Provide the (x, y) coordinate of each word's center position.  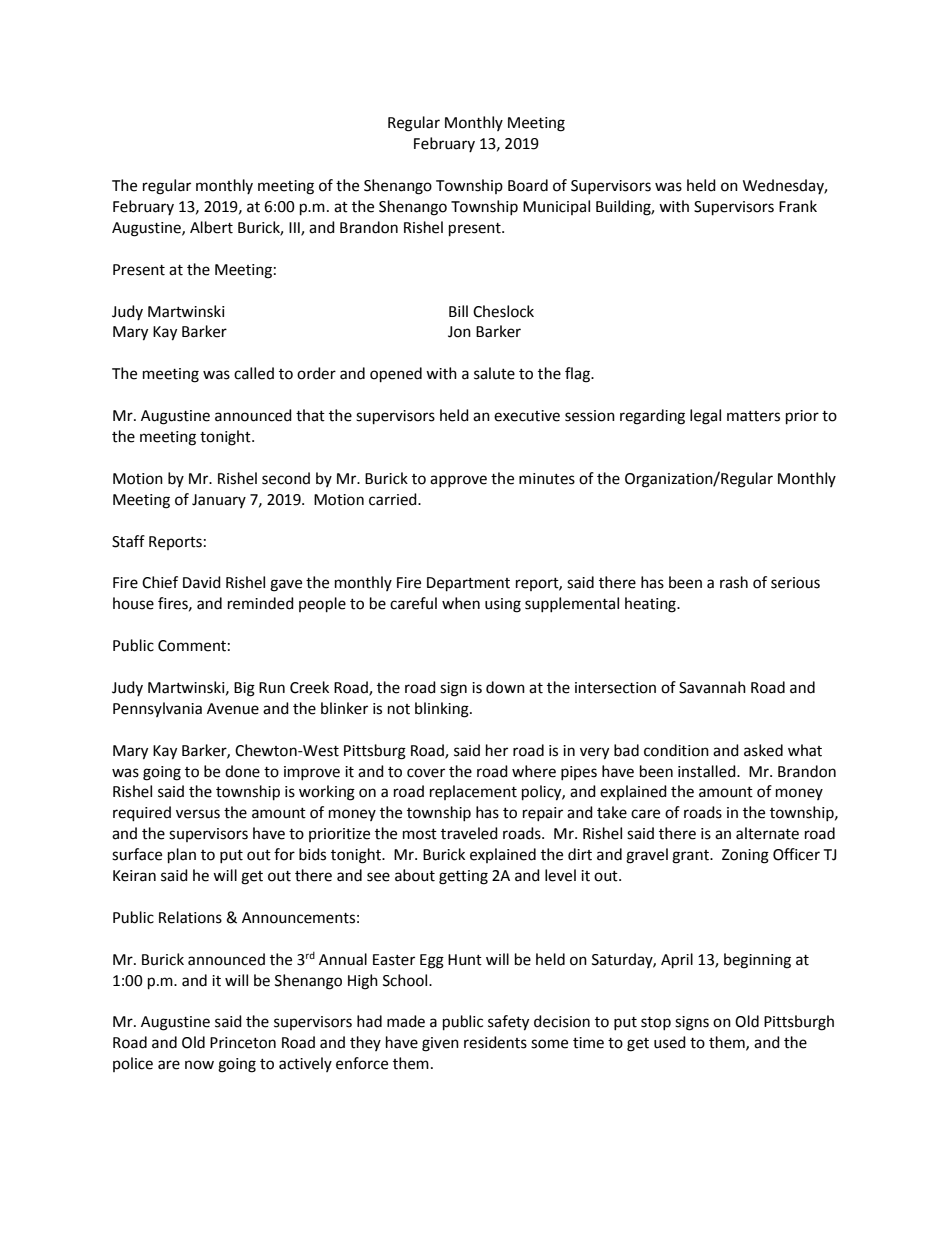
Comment (192, 646)
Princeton (243, 1043)
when (461, 603)
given (440, 1044)
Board (528, 185)
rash (734, 582)
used (670, 1042)
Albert (211, 227)
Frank (798, 206)
